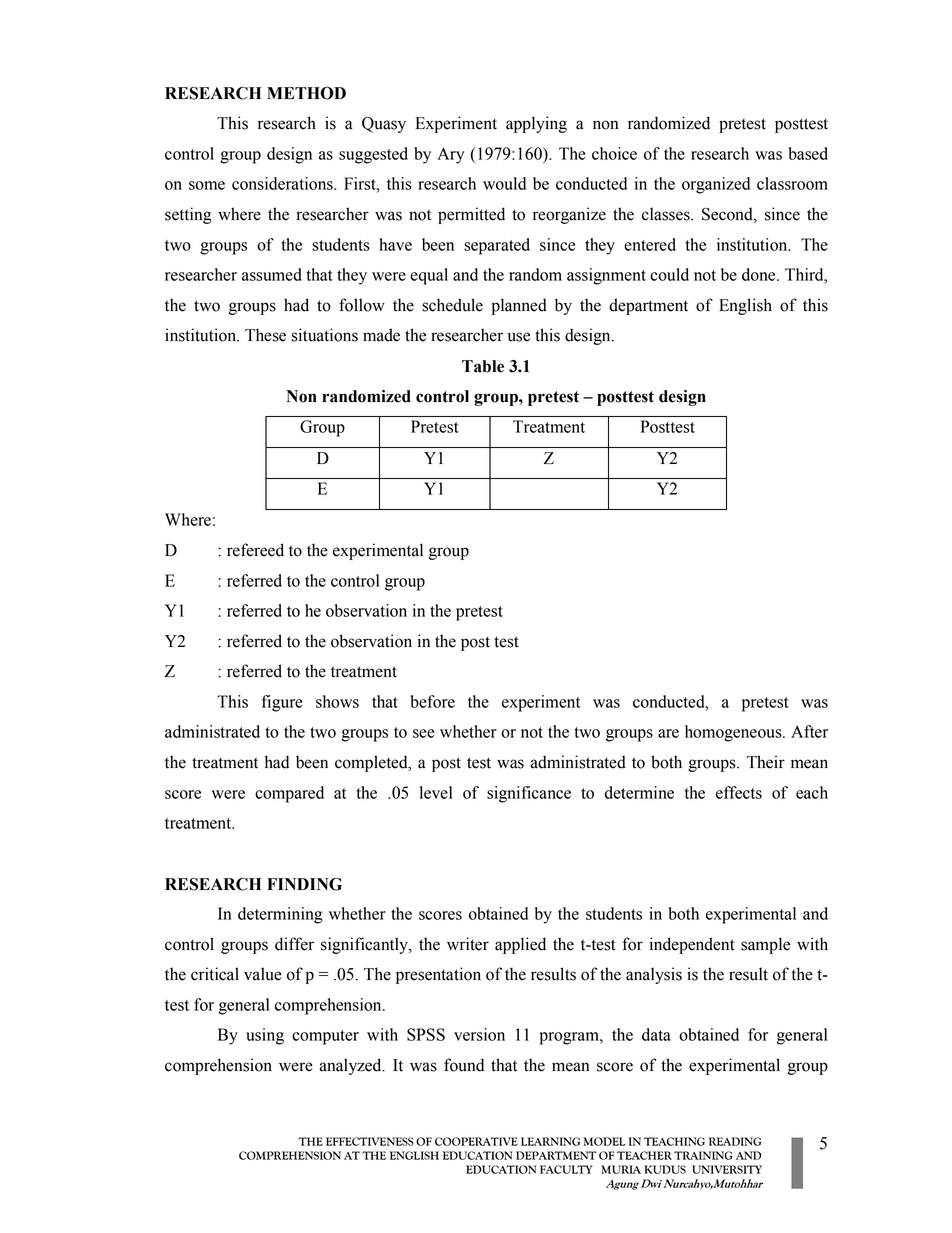 This image has height=1233, width=952. What do you see at coordinates (476, 1141) in the image?
I see `COOPERATIVE` at bounding box center [476, 1141].
